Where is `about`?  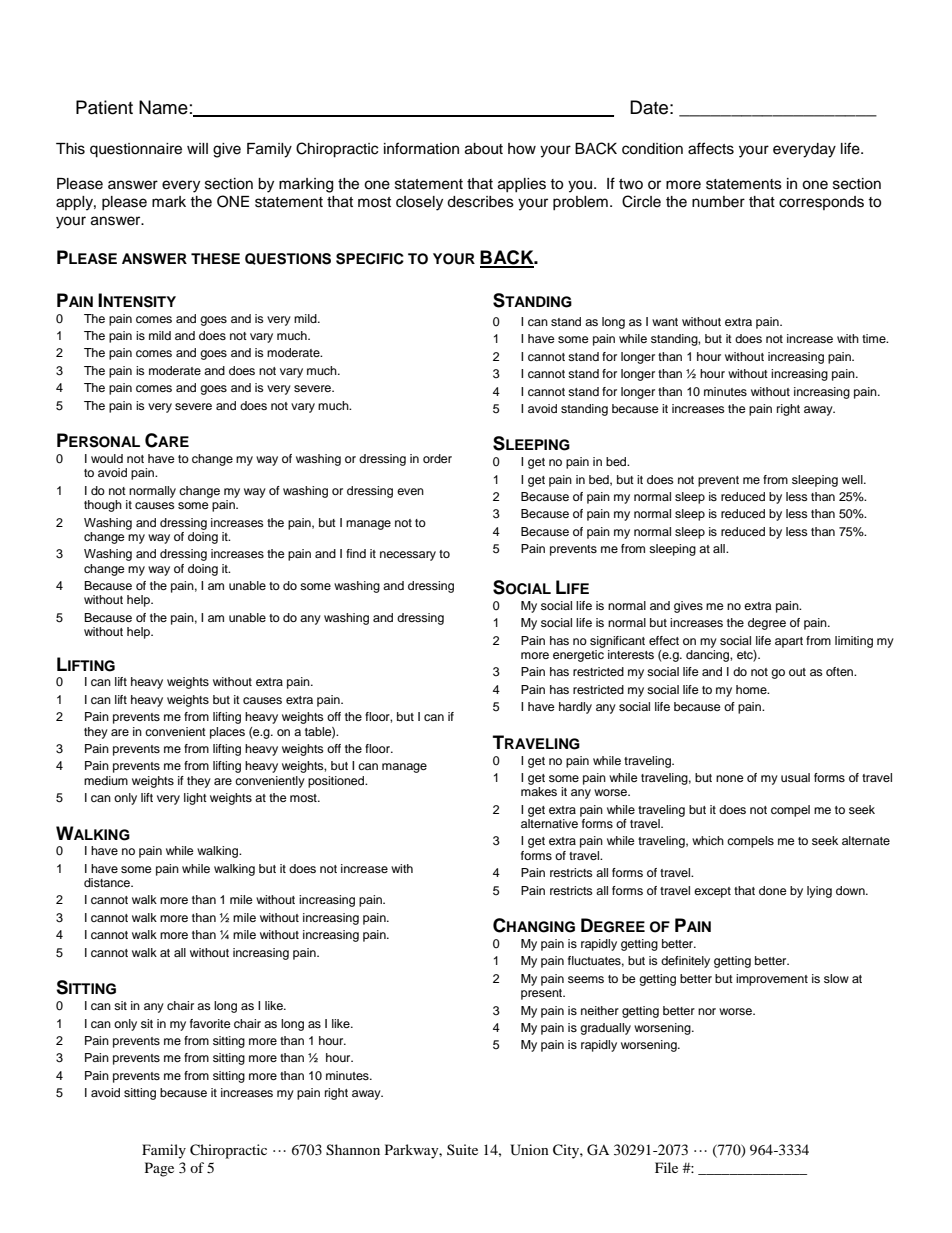 about is located at coordinates (484, 149).
